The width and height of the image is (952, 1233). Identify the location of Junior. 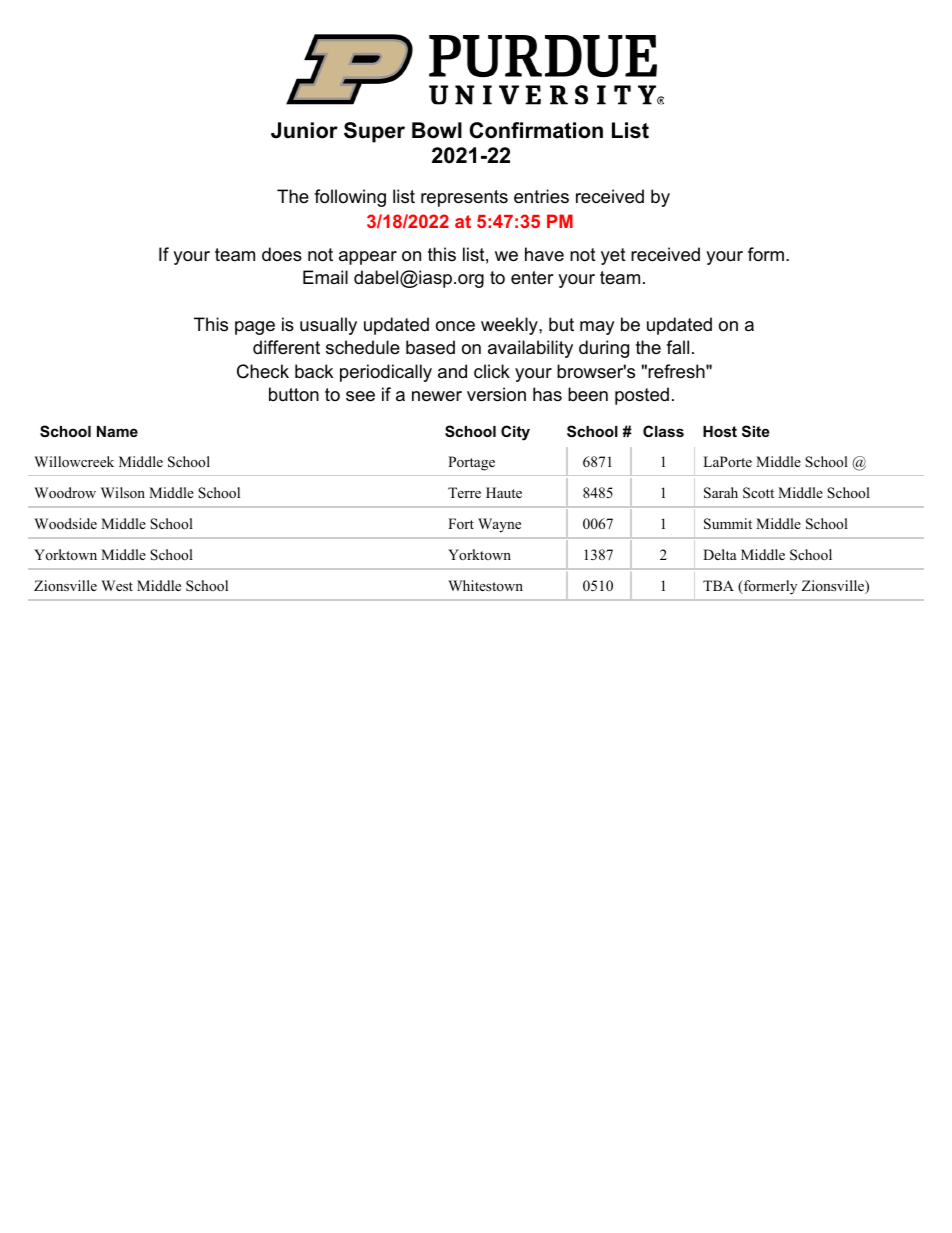
(304, 130).
